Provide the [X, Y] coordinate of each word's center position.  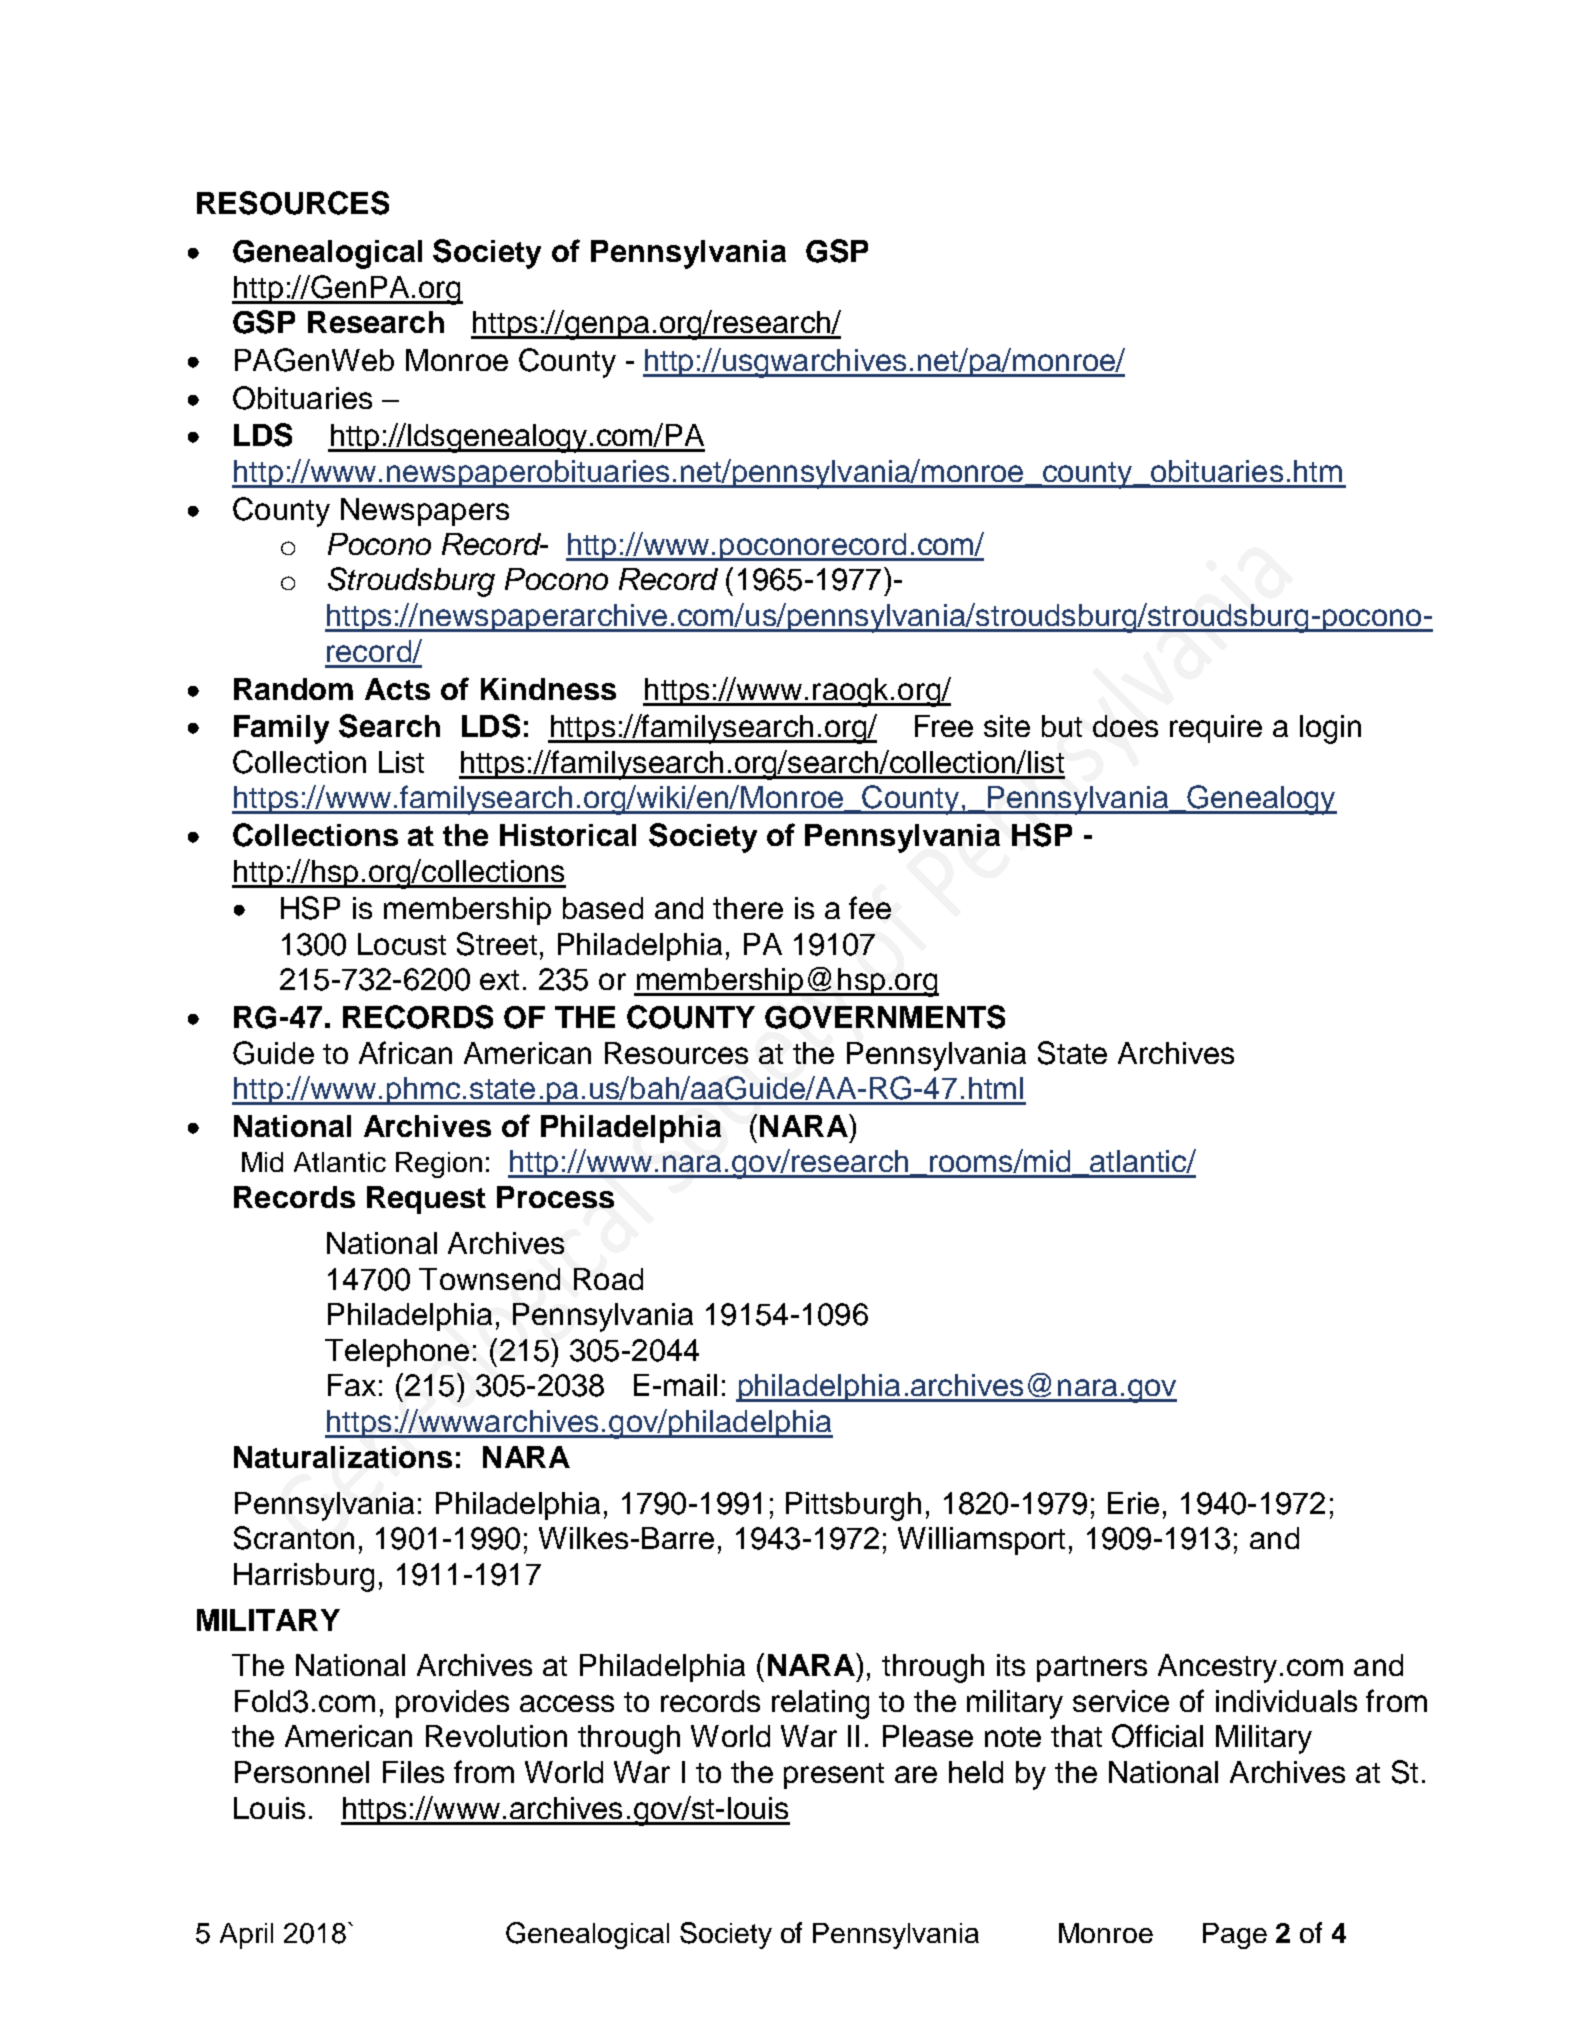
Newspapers [425, 512]
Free [944, 726]
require [1216, 729]
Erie [1133, 1503]
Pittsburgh [853, 1506]
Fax [352, 1385]
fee [870, 907]
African [405, 1052]
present [834, 1776]
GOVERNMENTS [885, 1017]
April [246, 1936]
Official [1157, 1736]
